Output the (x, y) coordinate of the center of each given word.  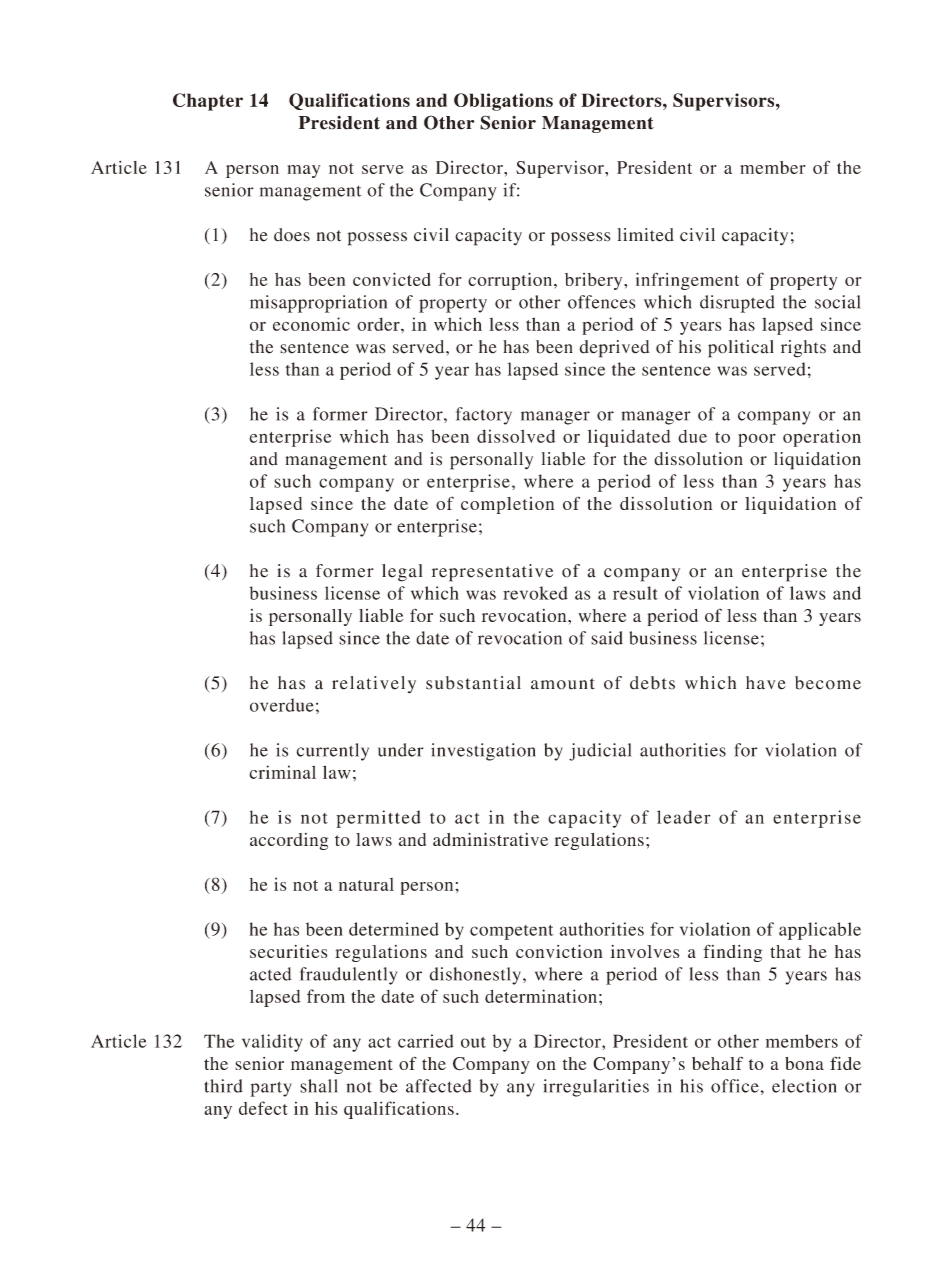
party (271, 1089)
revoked (535, 593)
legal (402, 573)
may (304, 171)
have (766, 683)
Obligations (503, 102)
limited (645, 235)
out (473, 1042)
